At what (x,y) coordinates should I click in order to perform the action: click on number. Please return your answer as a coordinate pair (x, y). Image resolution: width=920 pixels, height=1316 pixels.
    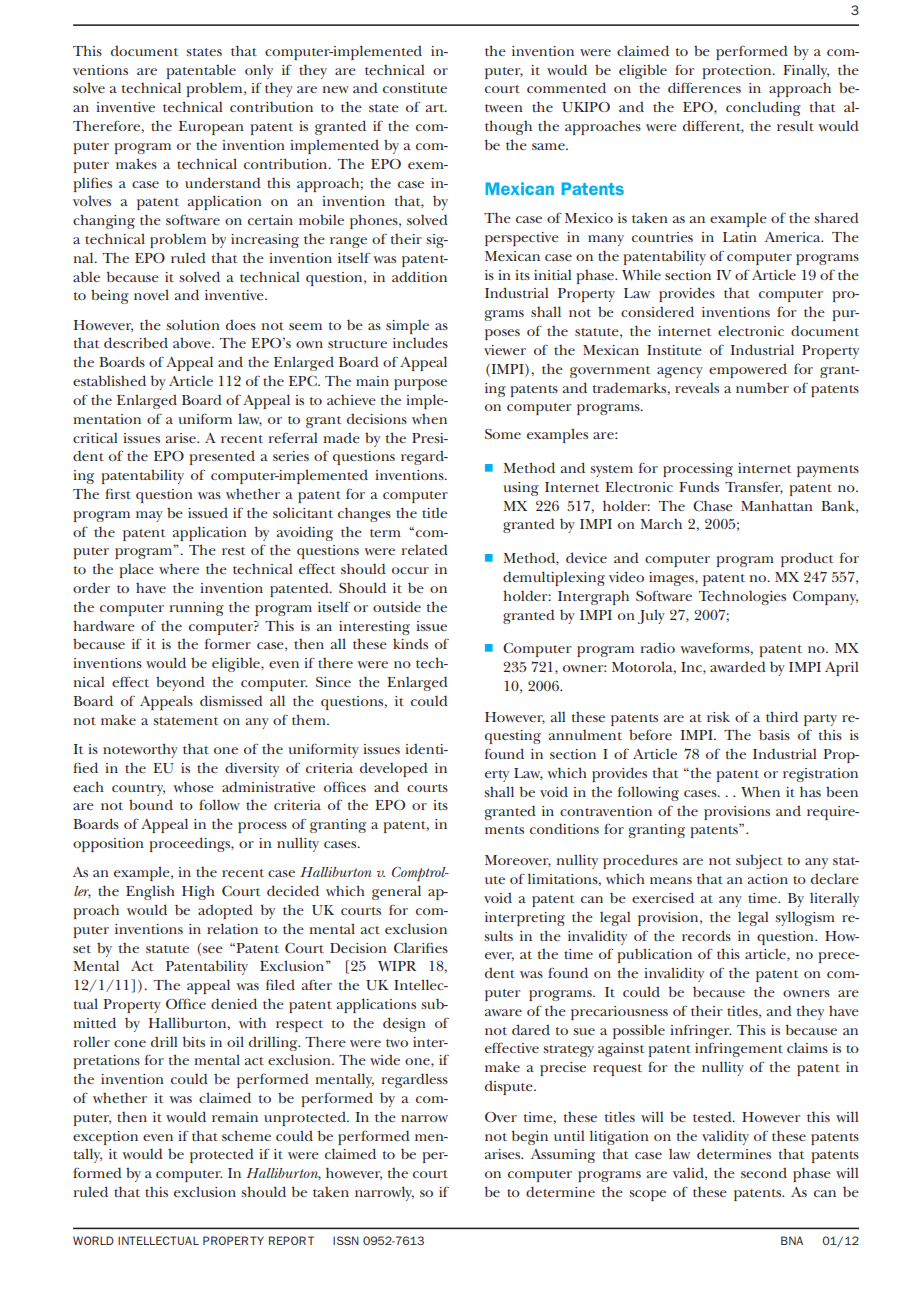
    Looking at the image, I should click on (762, 387).
